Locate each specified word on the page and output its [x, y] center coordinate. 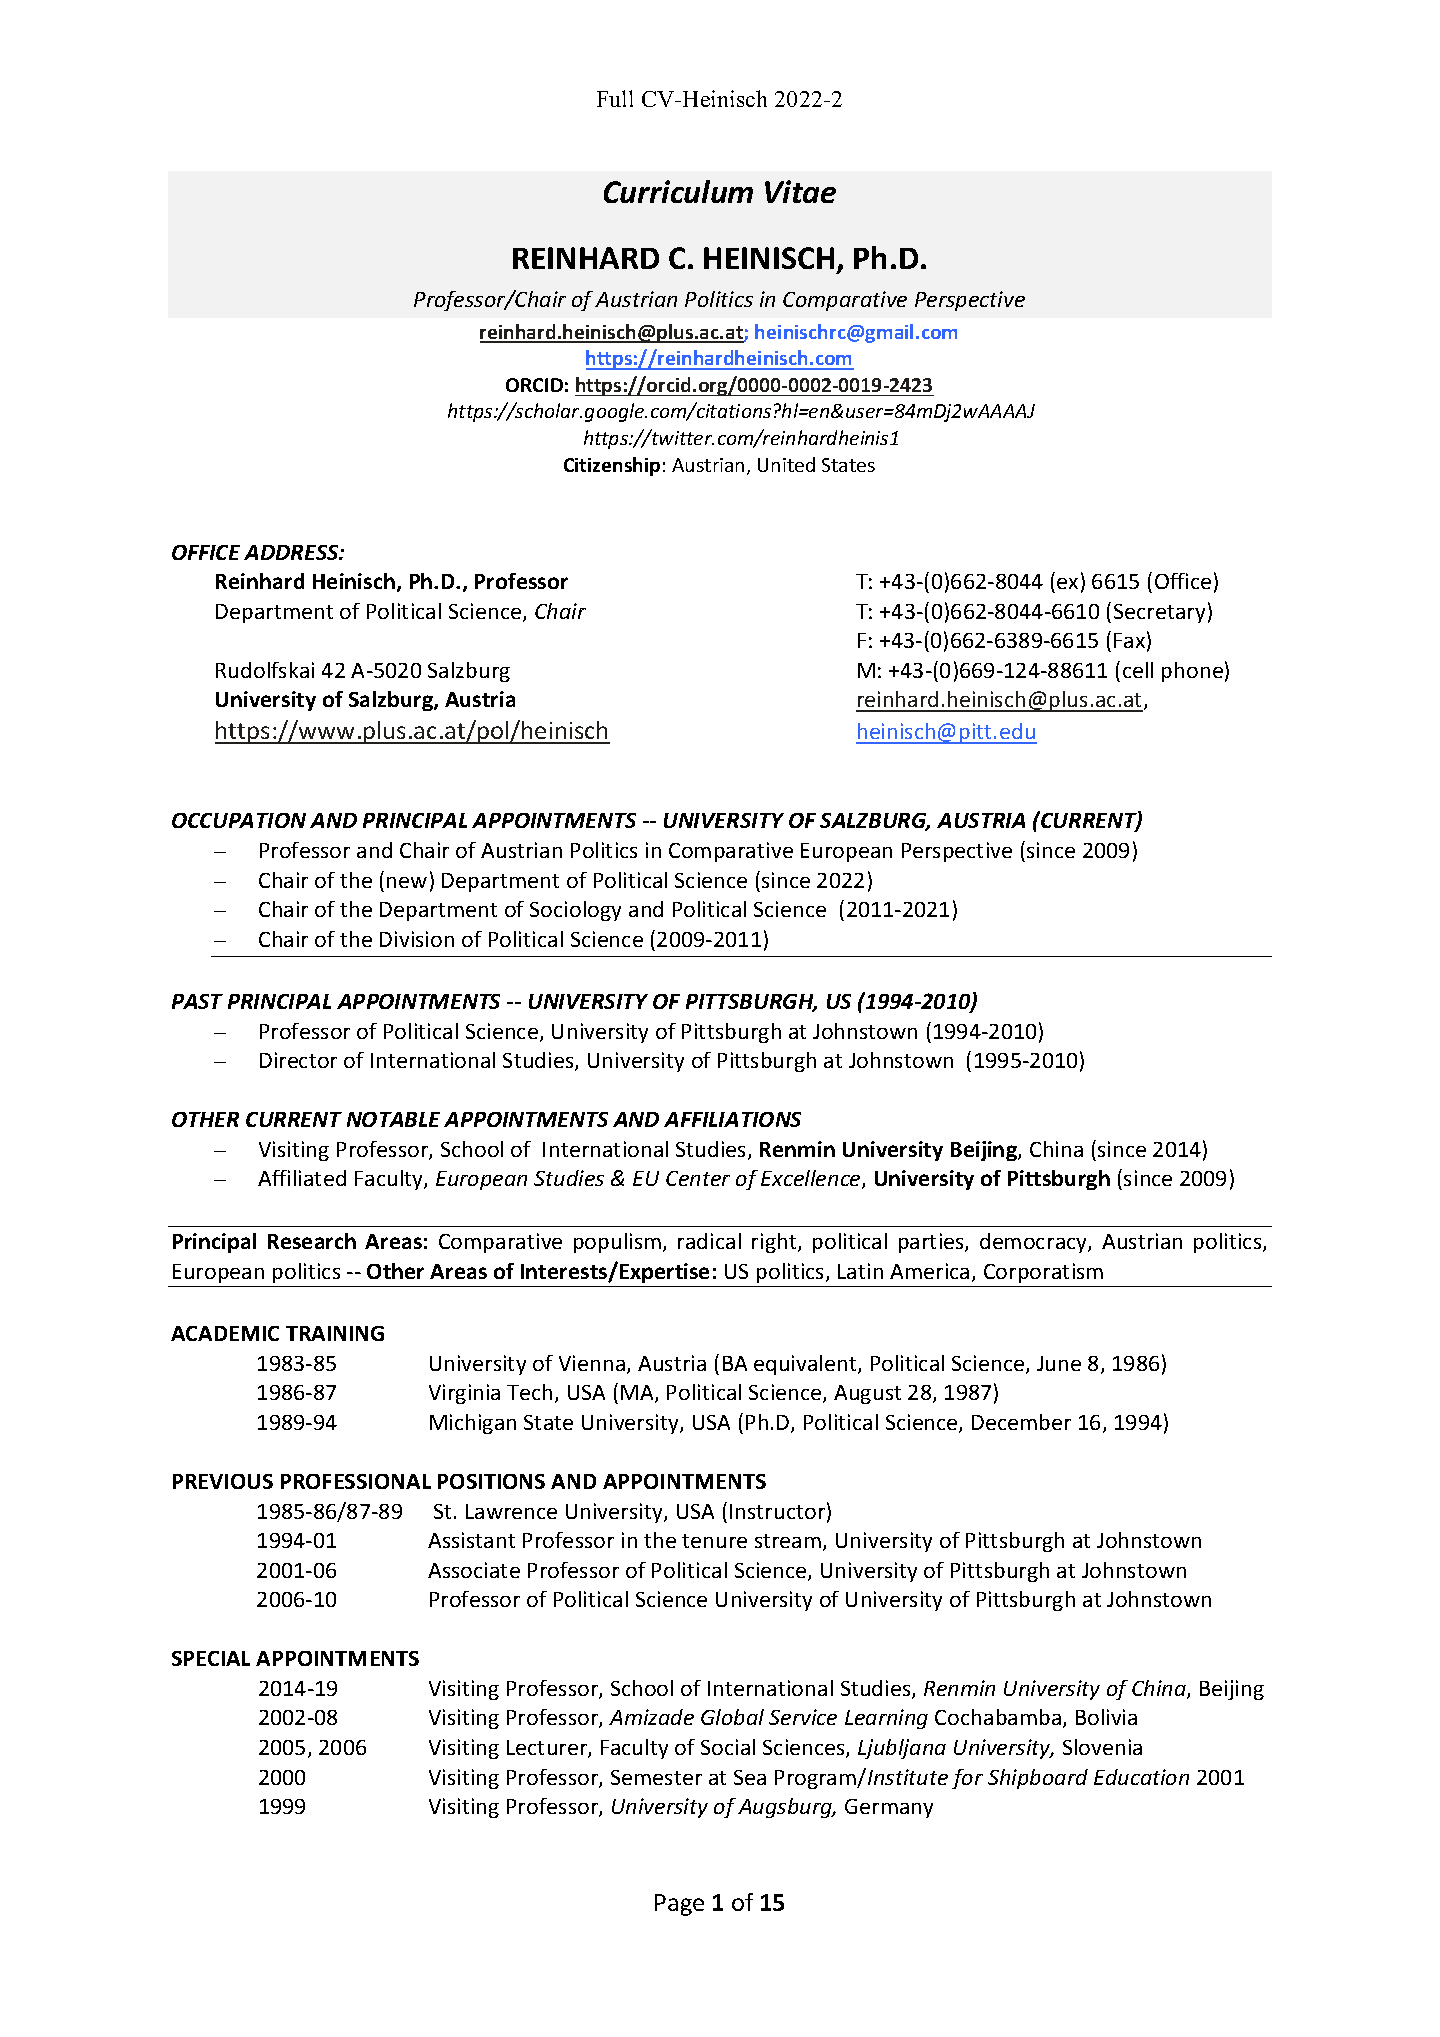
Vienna [592, 1363]
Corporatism [1043, 1273]
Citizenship [612, 466]
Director [298, 1060]
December [1021, 1422]
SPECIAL [211, 1658]
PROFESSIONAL [356, 1481]
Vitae [800, 191]
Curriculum [678, 191]
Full [615, 98]
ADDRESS [292, 552]
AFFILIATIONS [732, 1119]
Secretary [1159, 613]
